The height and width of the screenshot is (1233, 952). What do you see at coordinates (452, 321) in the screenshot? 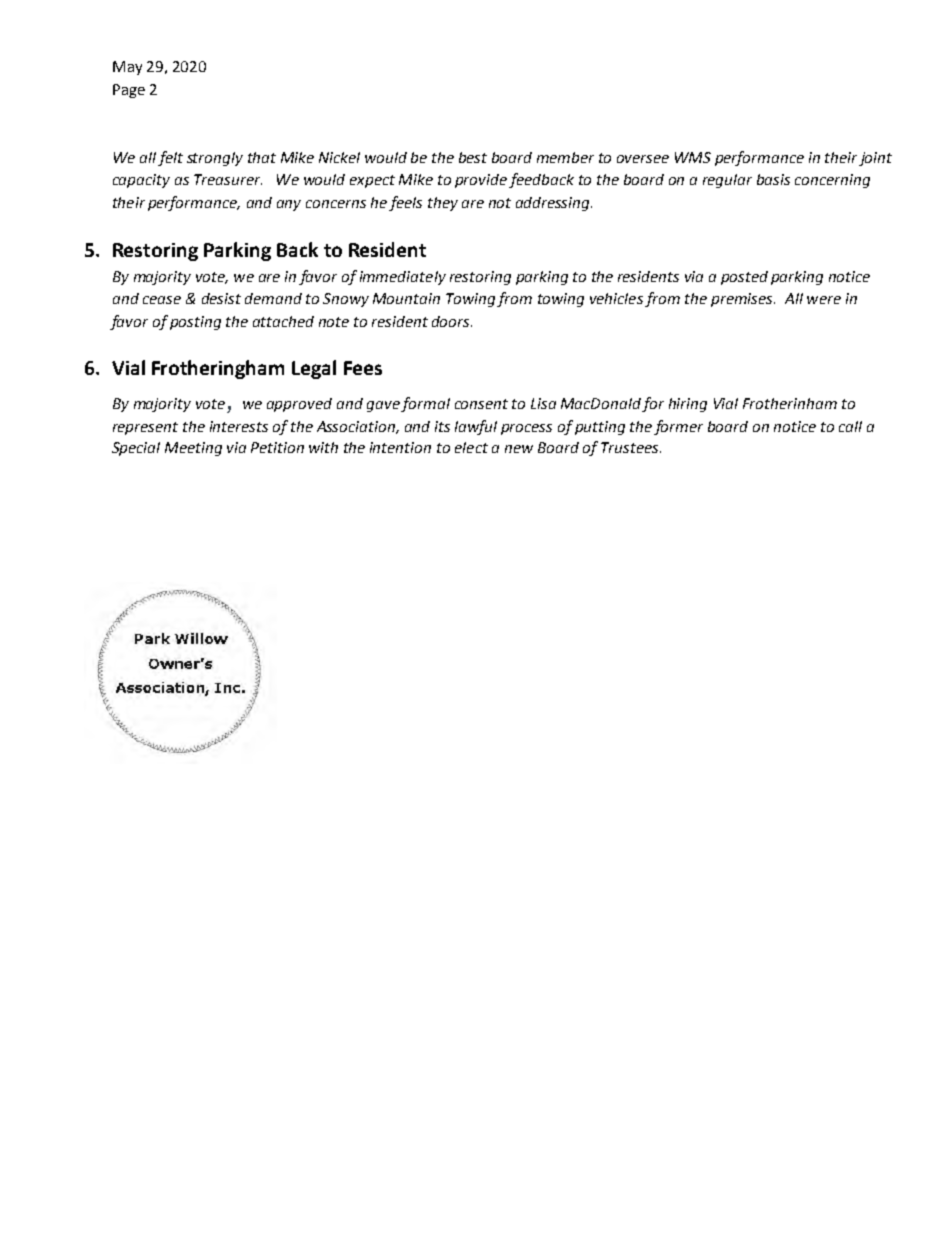
I see `doors` at bounding box center [452, 321].
